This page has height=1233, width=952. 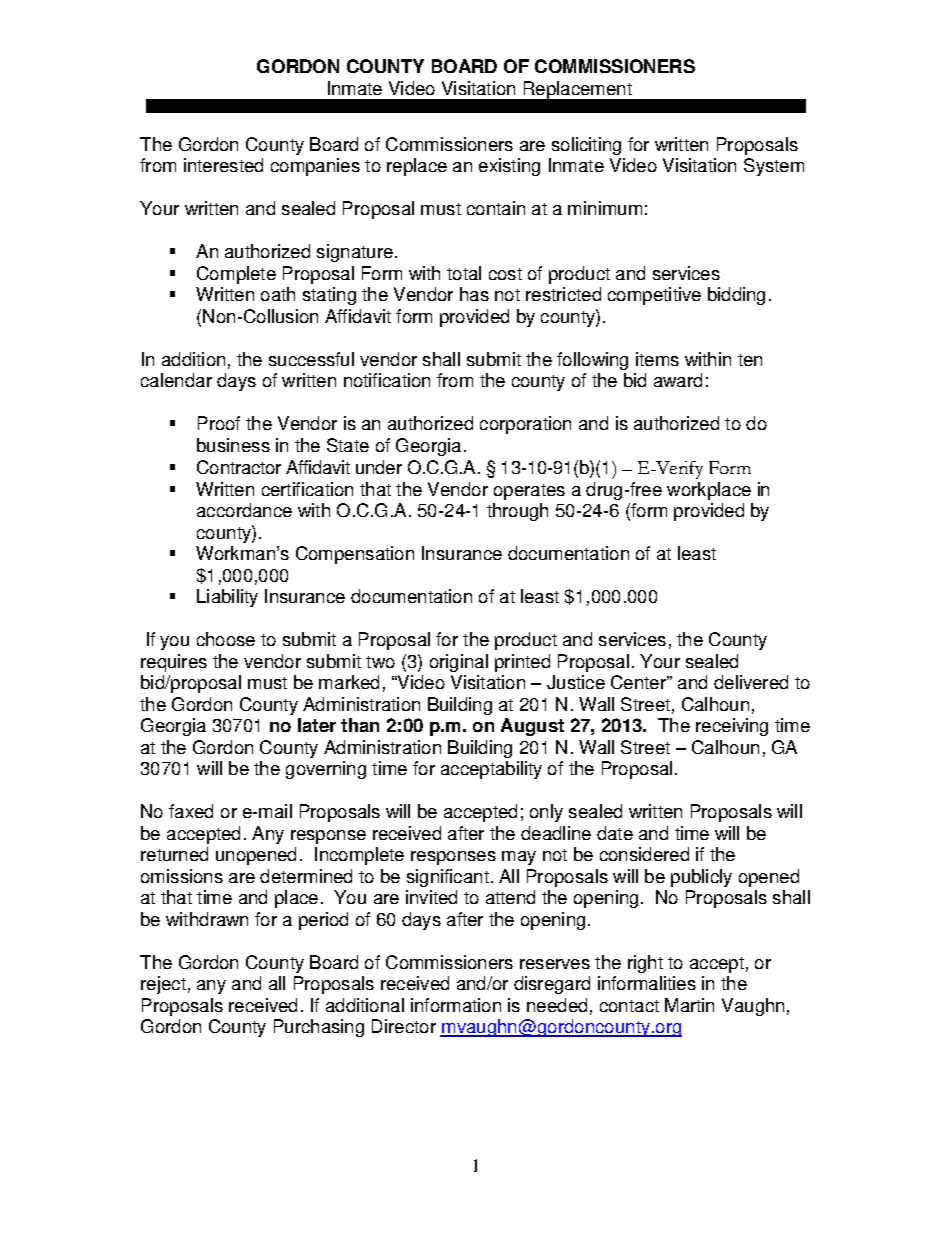 I want to click on existing, so click(x=509, y=167).
